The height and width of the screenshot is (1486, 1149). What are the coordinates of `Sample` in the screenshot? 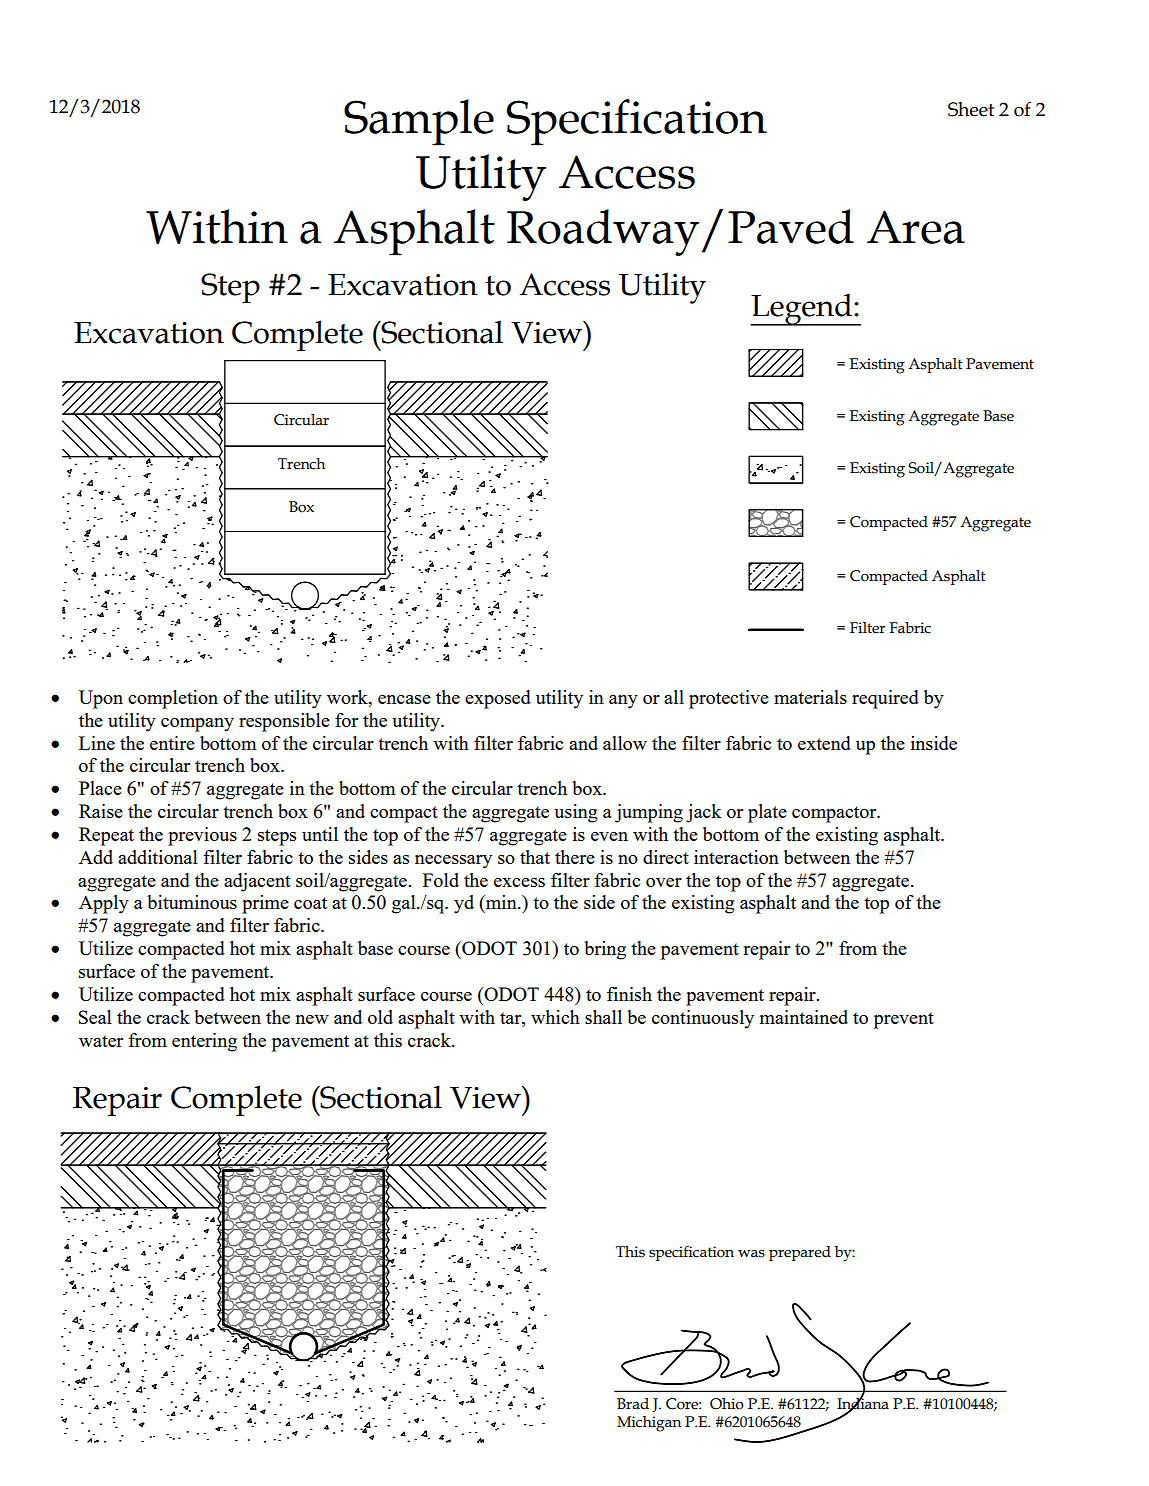 It's located at (419, 122).
